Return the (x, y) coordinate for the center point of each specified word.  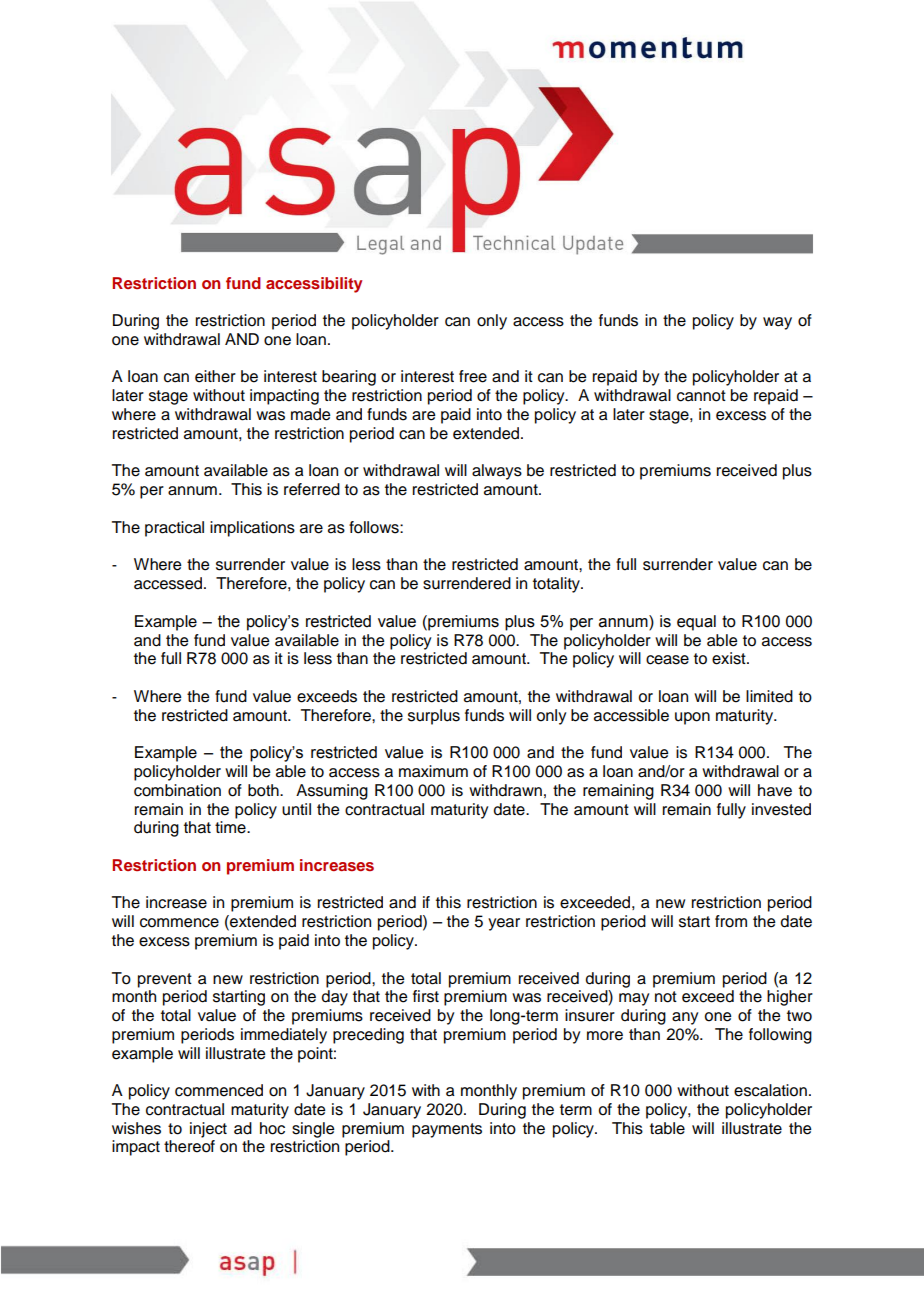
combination (177, 790)
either (215, 376)
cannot (701, 396)
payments (447, 1130)
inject (208, 1130)
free (473, 376)
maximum (433, 771)
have (775, 790)
